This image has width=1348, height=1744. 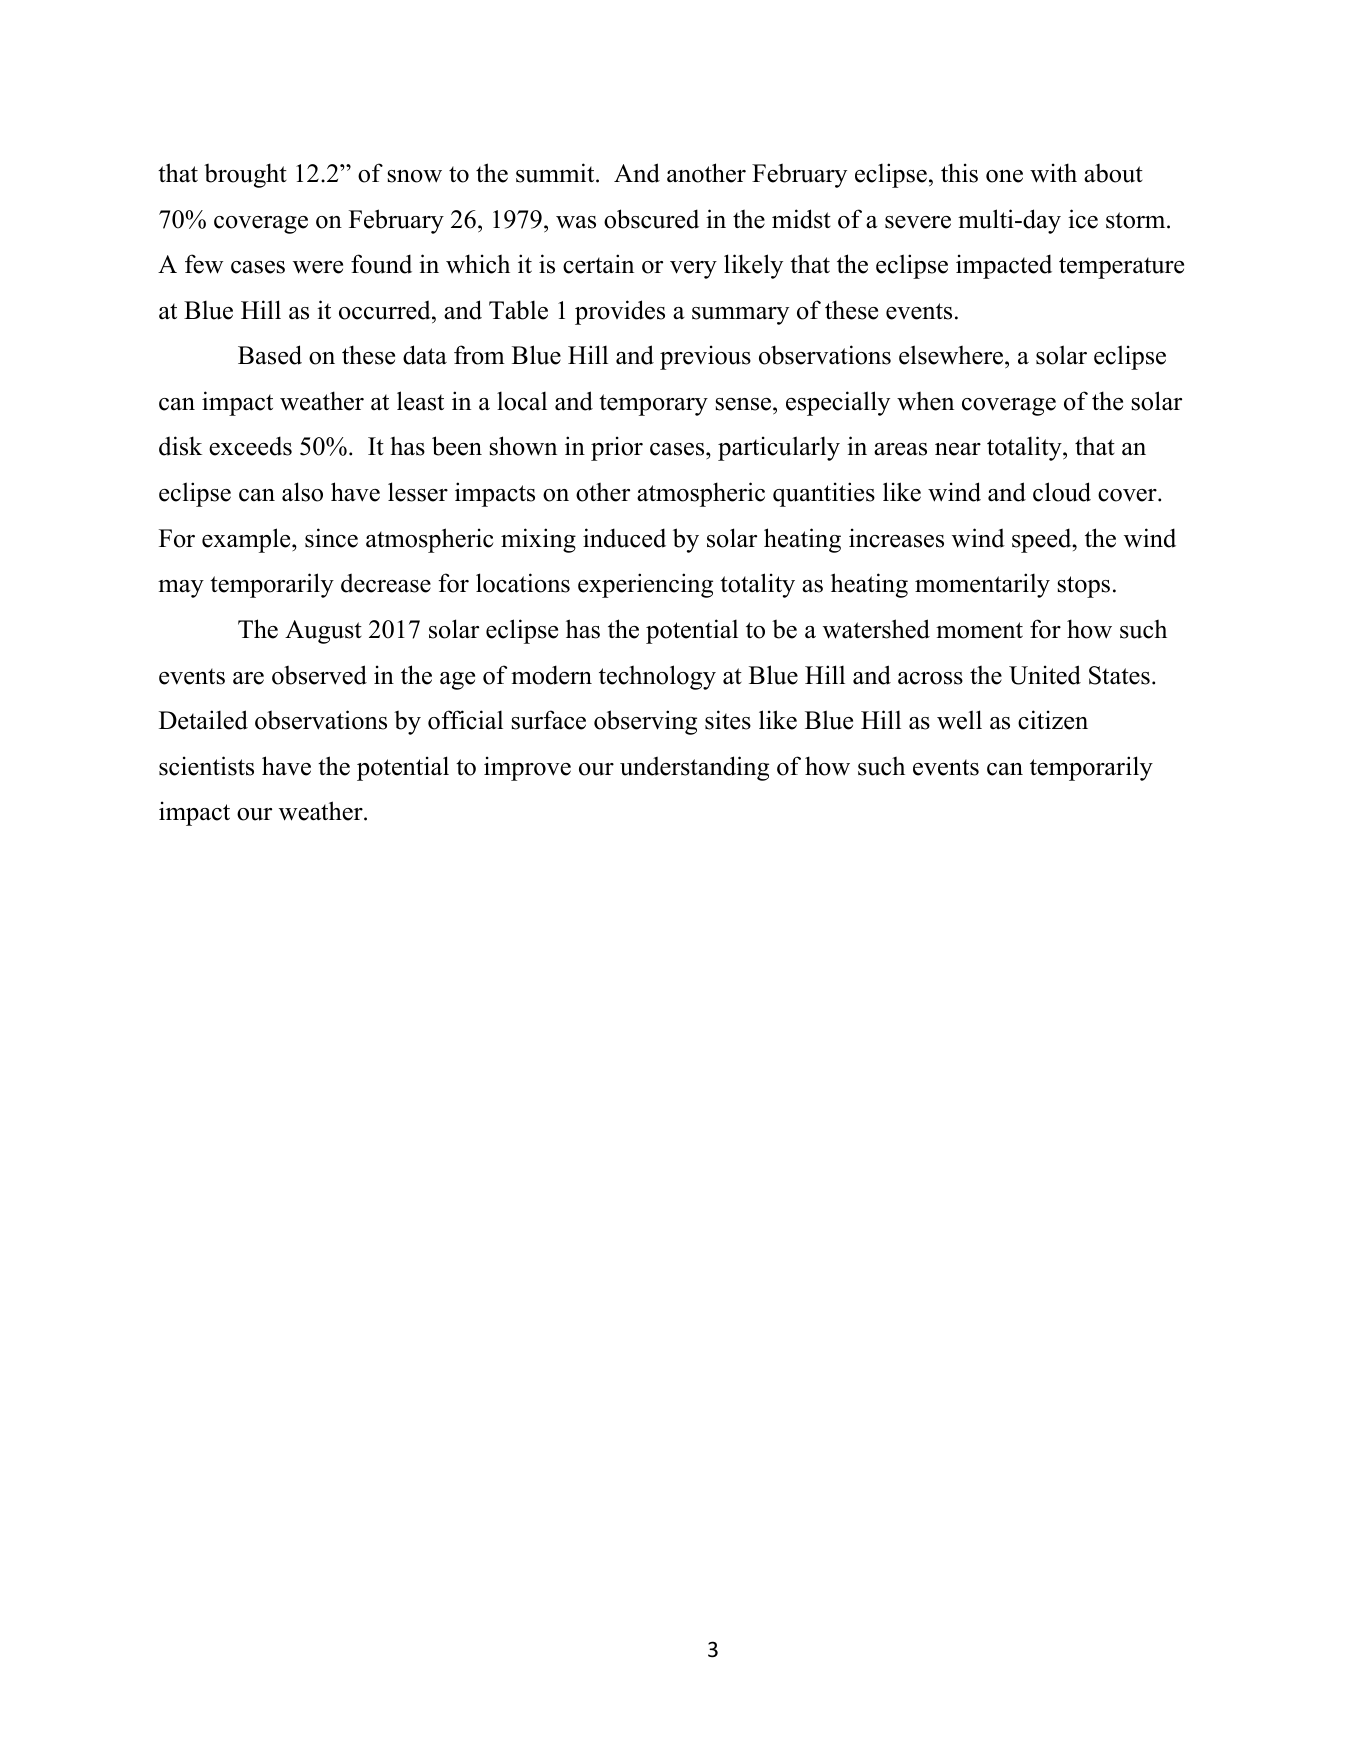 I want to click on cloud, so click(x=1062, y=492).
